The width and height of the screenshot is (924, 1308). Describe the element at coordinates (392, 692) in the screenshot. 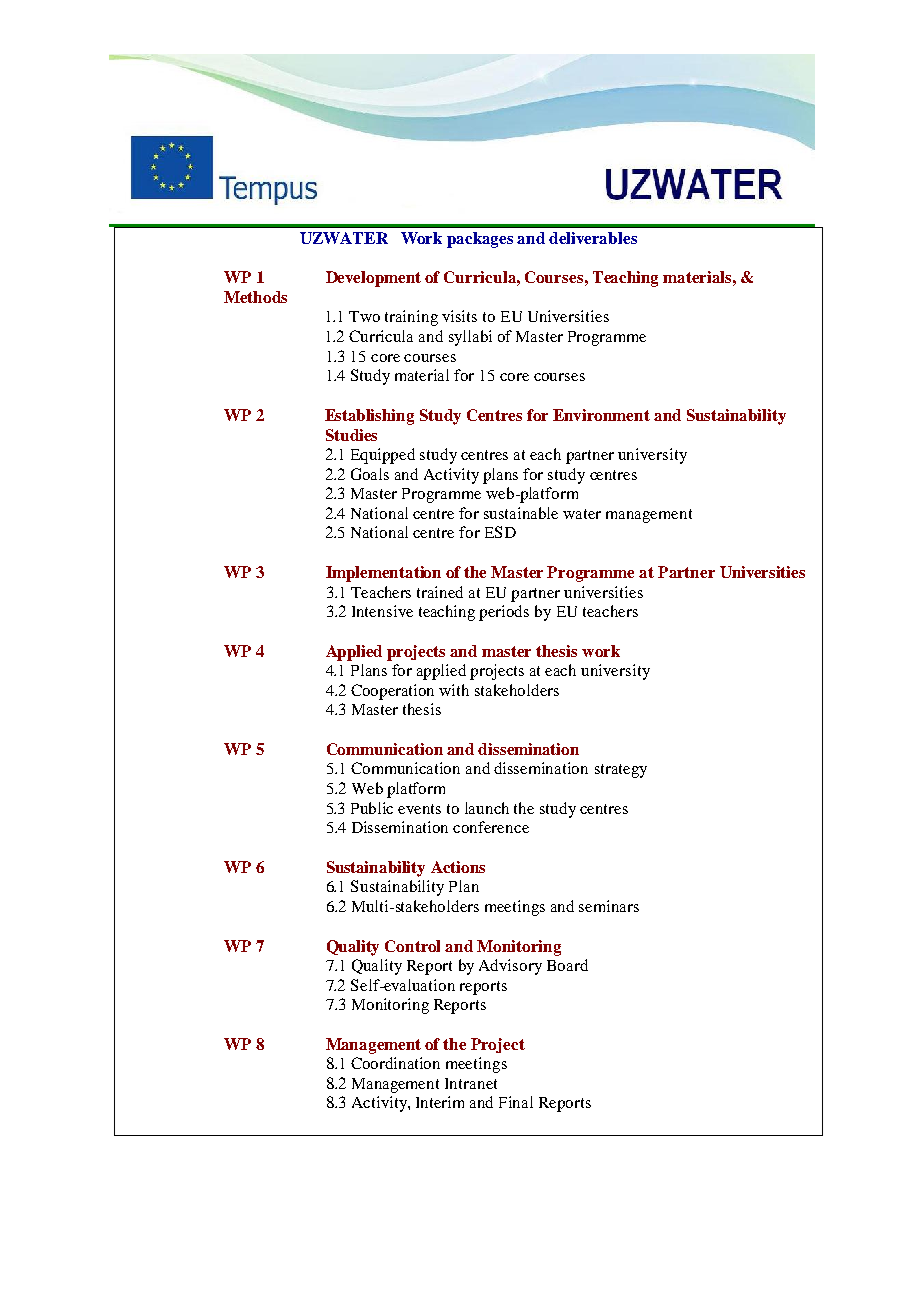

I see `Cooperation` at that location.
